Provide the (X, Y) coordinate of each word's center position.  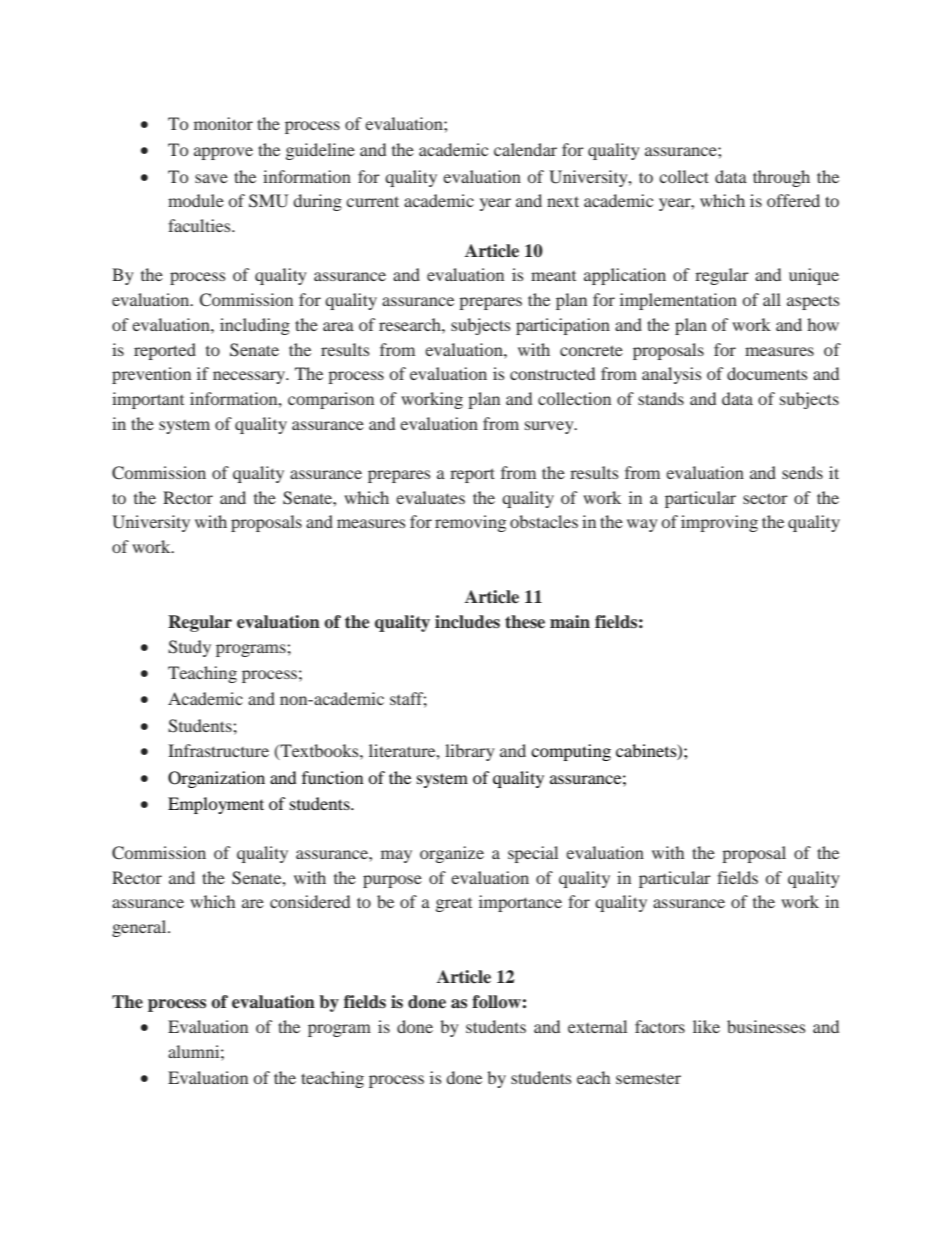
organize (452, 854)
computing (571, 752)
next (563, 201)
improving (719, 523)
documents (767, 373)
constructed (552, 373)
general (140, 928)
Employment (216, 805)
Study (189, 648)
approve (223, 153)
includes (467, 622)
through (781, 178)
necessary (250, 377)
